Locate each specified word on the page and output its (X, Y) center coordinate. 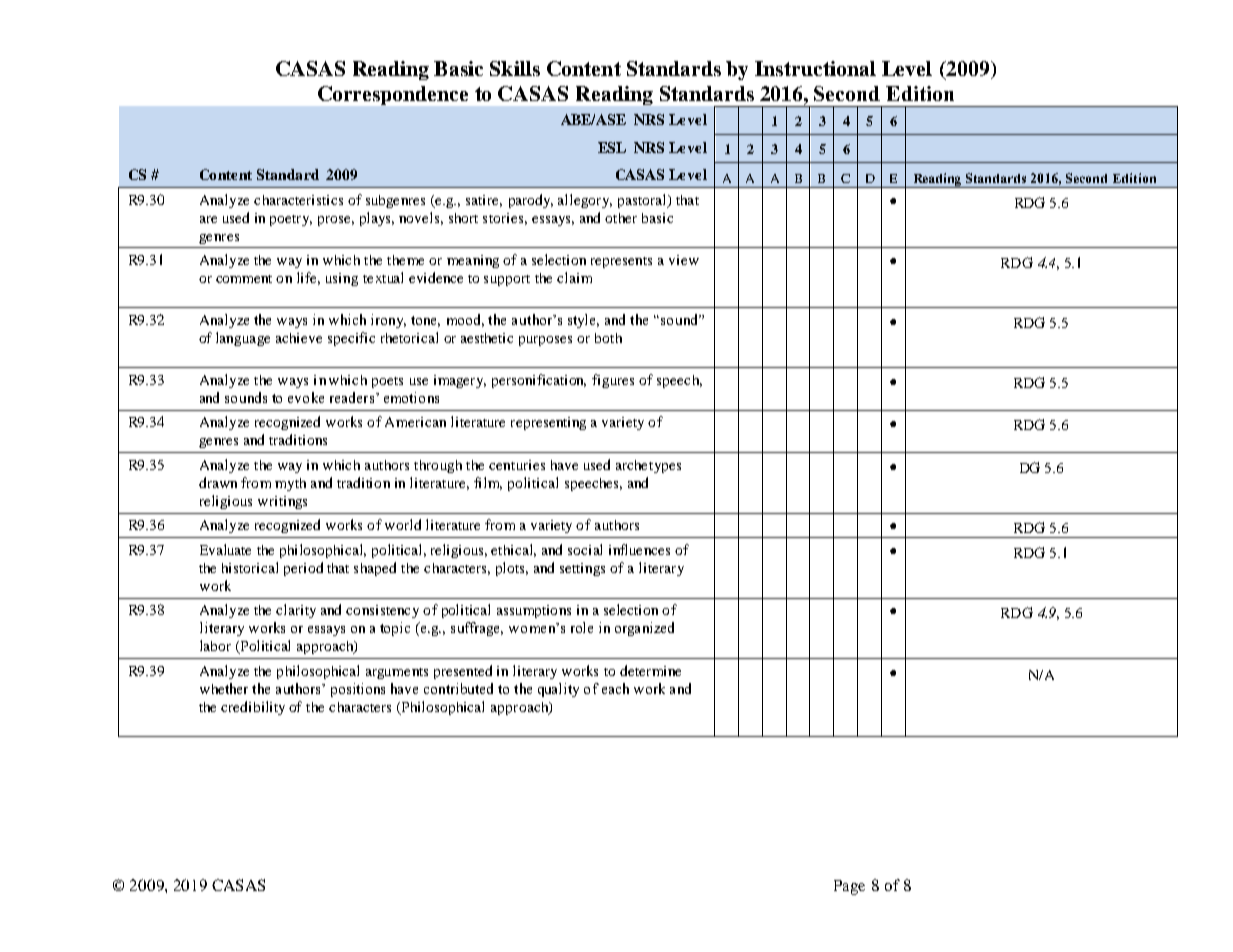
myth (290, 484)
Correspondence (393, 95)
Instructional (815, 68)
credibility (253, 708)
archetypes (648, 466)
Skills (515, 68)
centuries (517, 465)
